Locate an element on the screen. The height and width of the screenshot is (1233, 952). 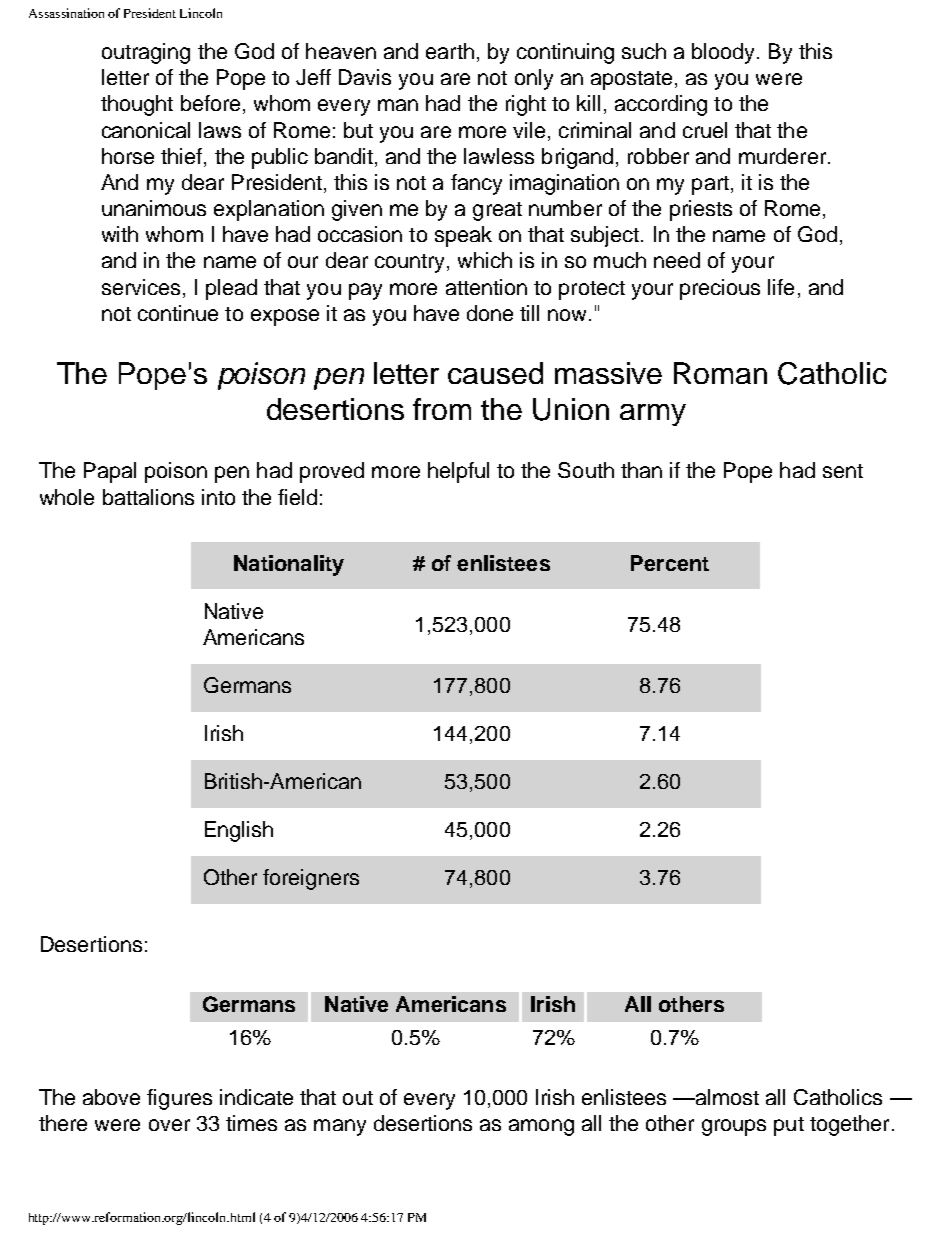
outraging is located at coordinates (146, 53).
